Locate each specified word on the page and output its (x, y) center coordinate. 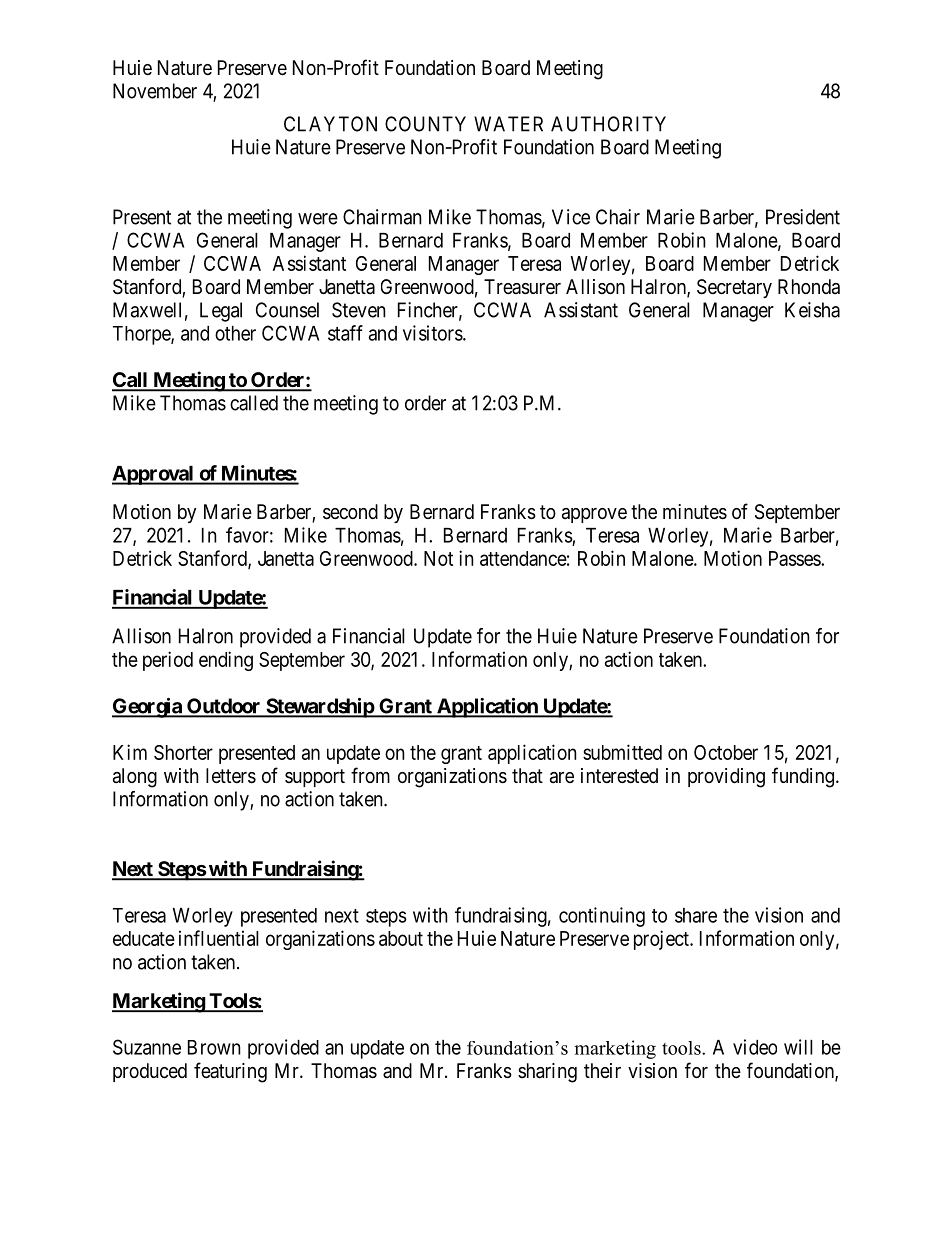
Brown (214, 1047)
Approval (154, 475)
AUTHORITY (608, 124)
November (155, 91)
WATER (508, 124)
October (726, 752)
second (350, 512)
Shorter (183, 752)
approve (594, 515)
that (527, 776)
